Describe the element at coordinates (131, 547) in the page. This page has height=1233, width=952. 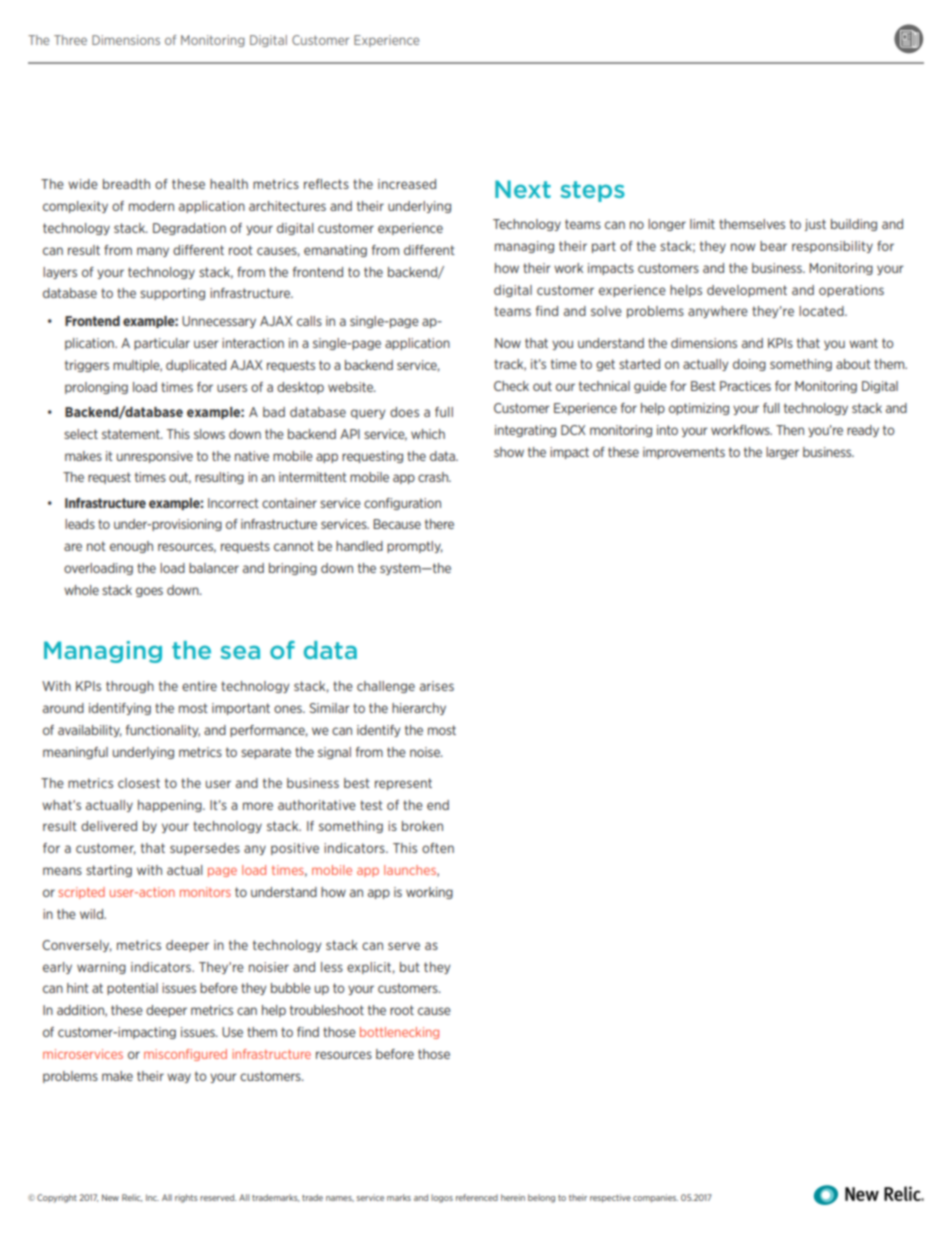
I see `enough` at that location.
